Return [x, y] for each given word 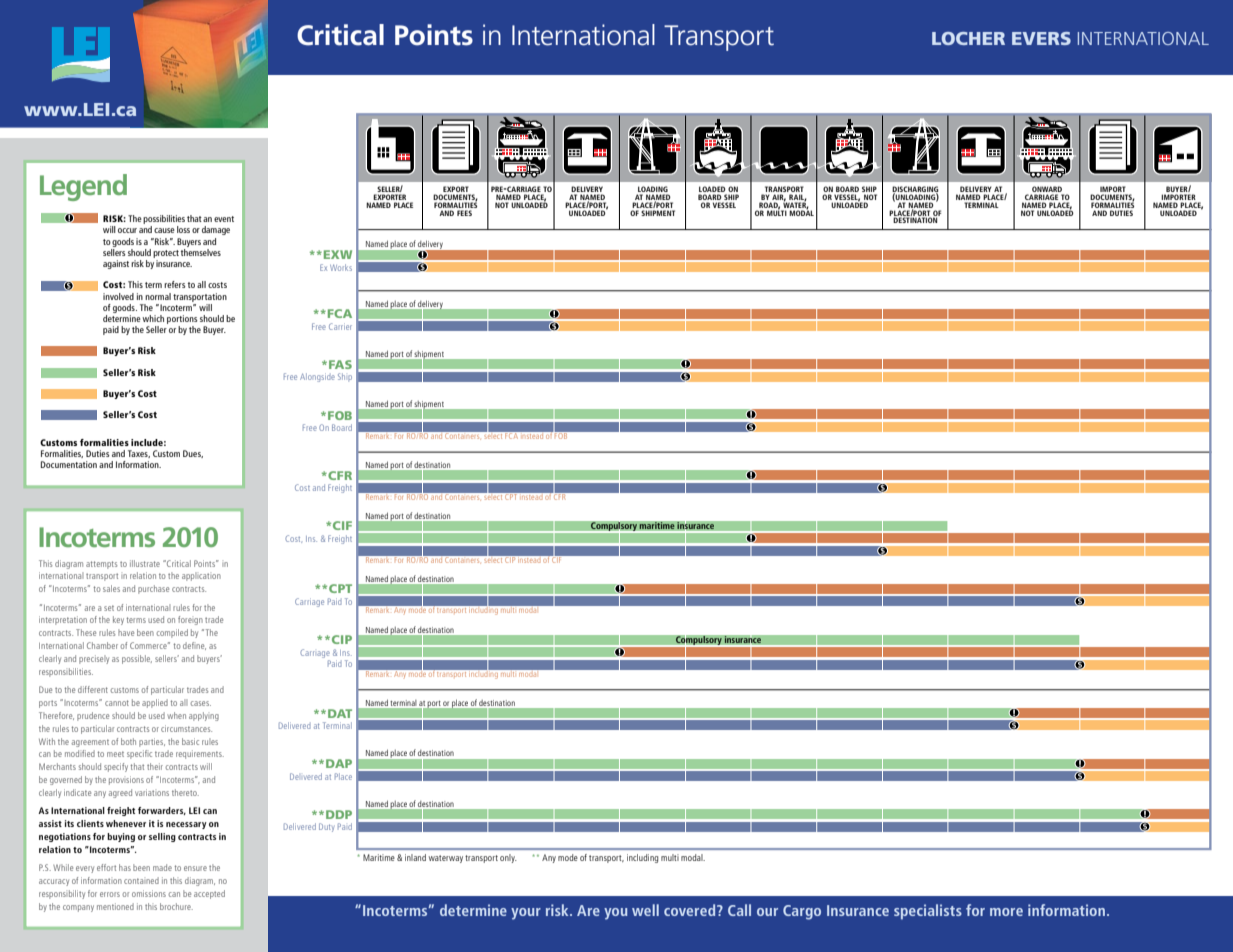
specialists [928, 912]
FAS [340, 364]
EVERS [1041, 38]
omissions [149, 893]
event [224, 219]
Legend [83, 187]
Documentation [69, 464]
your [526, 914]
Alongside [317, 377]
